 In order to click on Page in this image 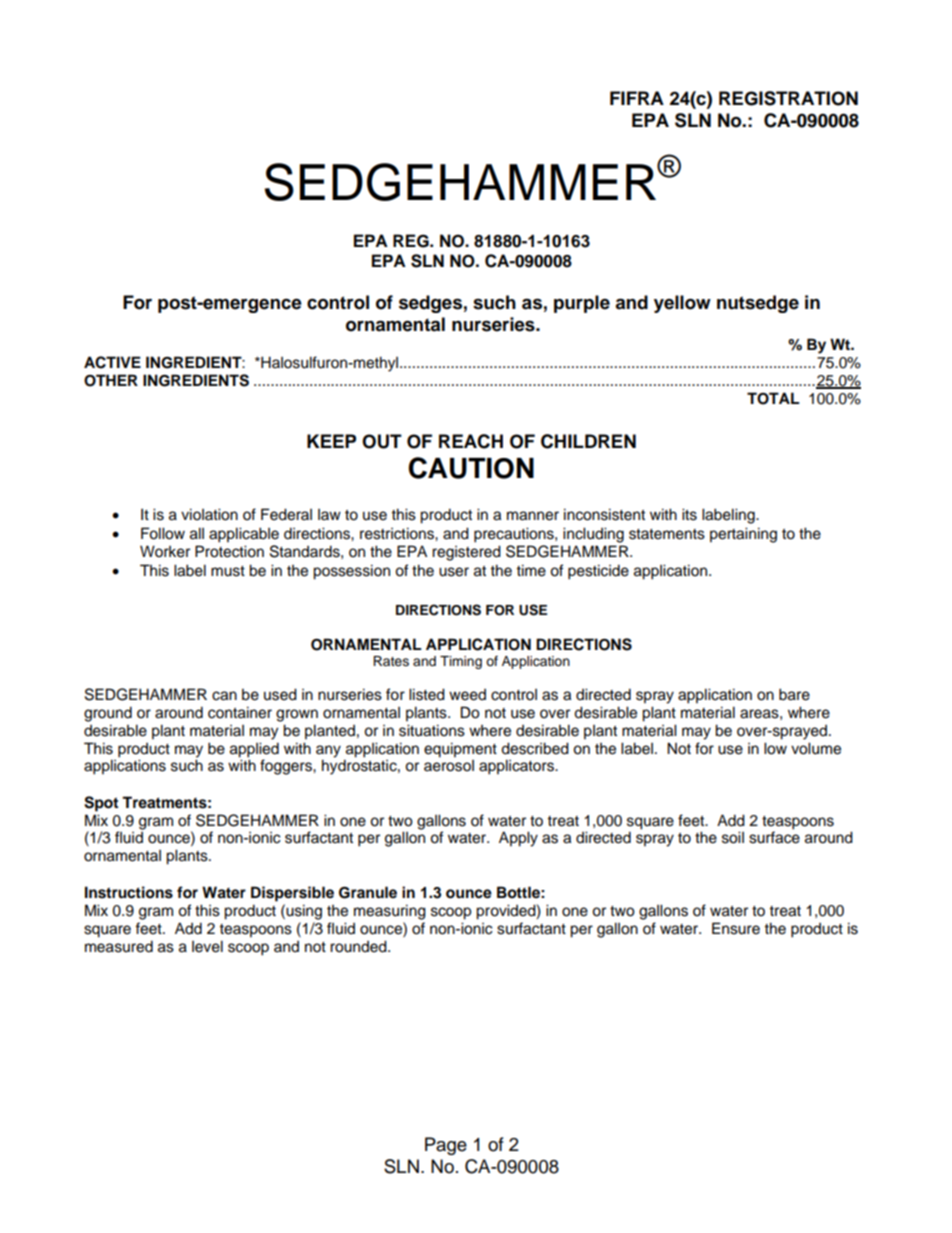, I will do `click(446, 1146)`.
